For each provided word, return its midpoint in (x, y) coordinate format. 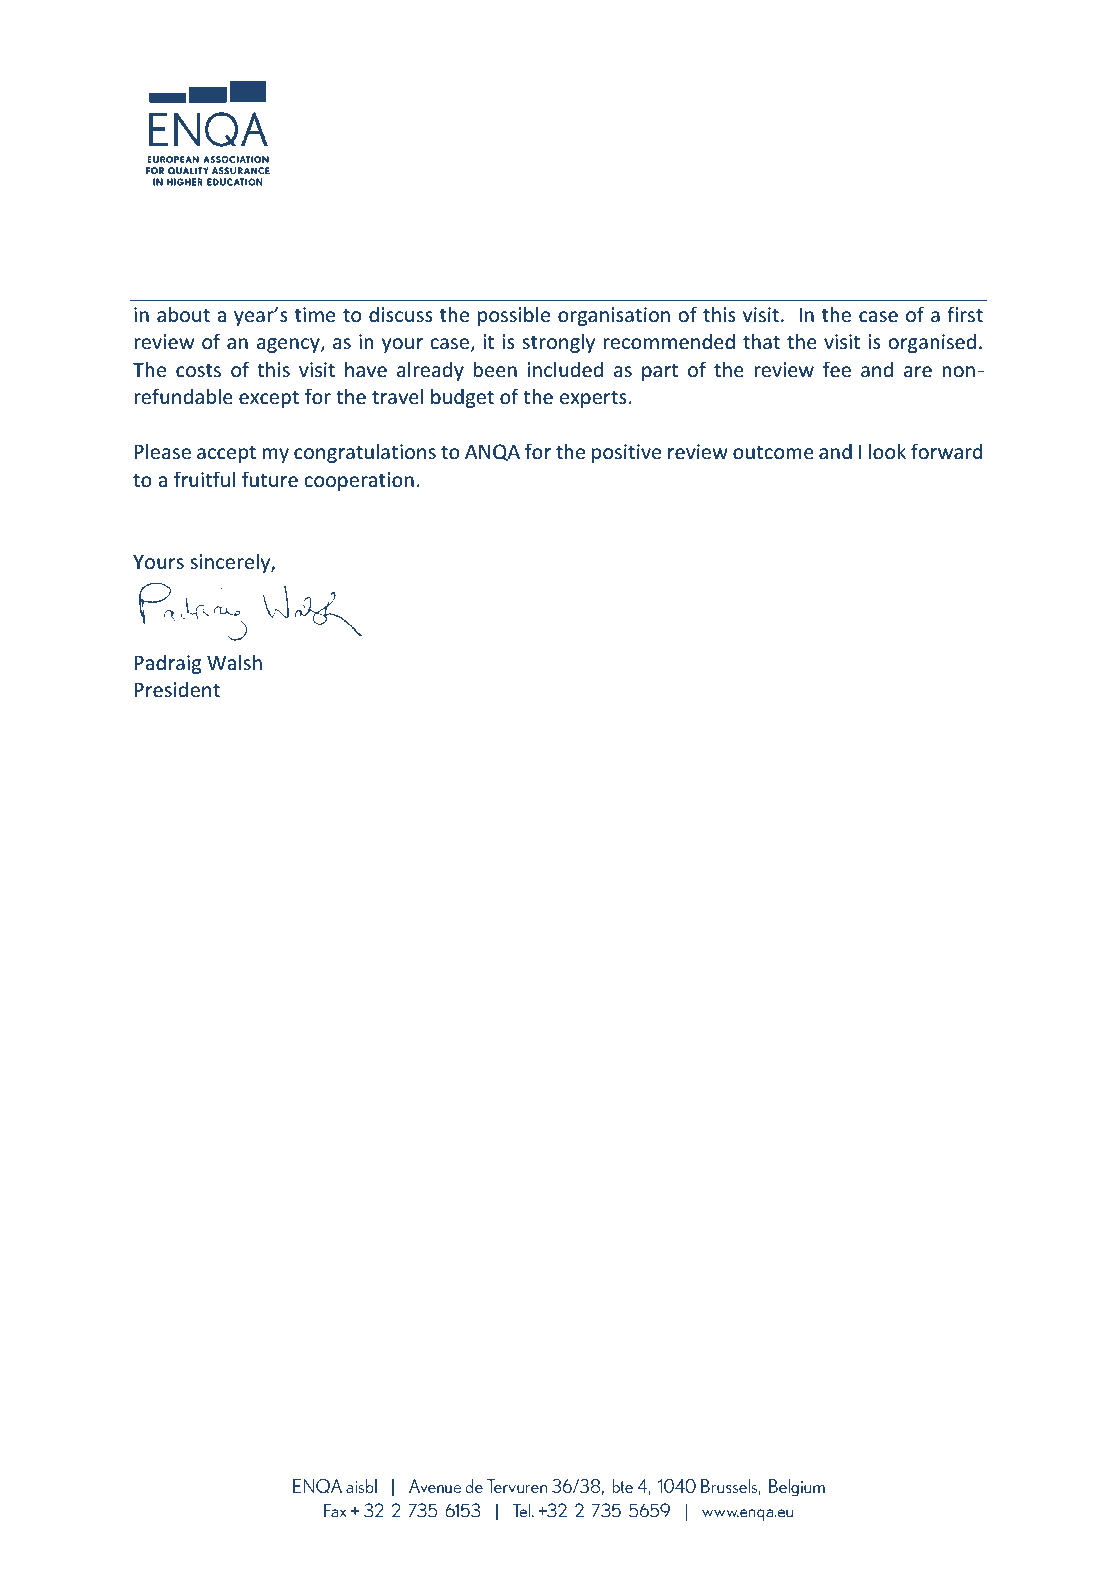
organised (932, 343)
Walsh (234, 662)
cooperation (359, 481)
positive (626, 453)
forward (946, 451)
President (177, 690)
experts (593, 399)
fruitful (204, 479)
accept (226, 454)
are (918, 372)
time (315, 314)
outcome (773, 453)
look (887, 451)
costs (198, 371)
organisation (614, 316)
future (270, 479)
